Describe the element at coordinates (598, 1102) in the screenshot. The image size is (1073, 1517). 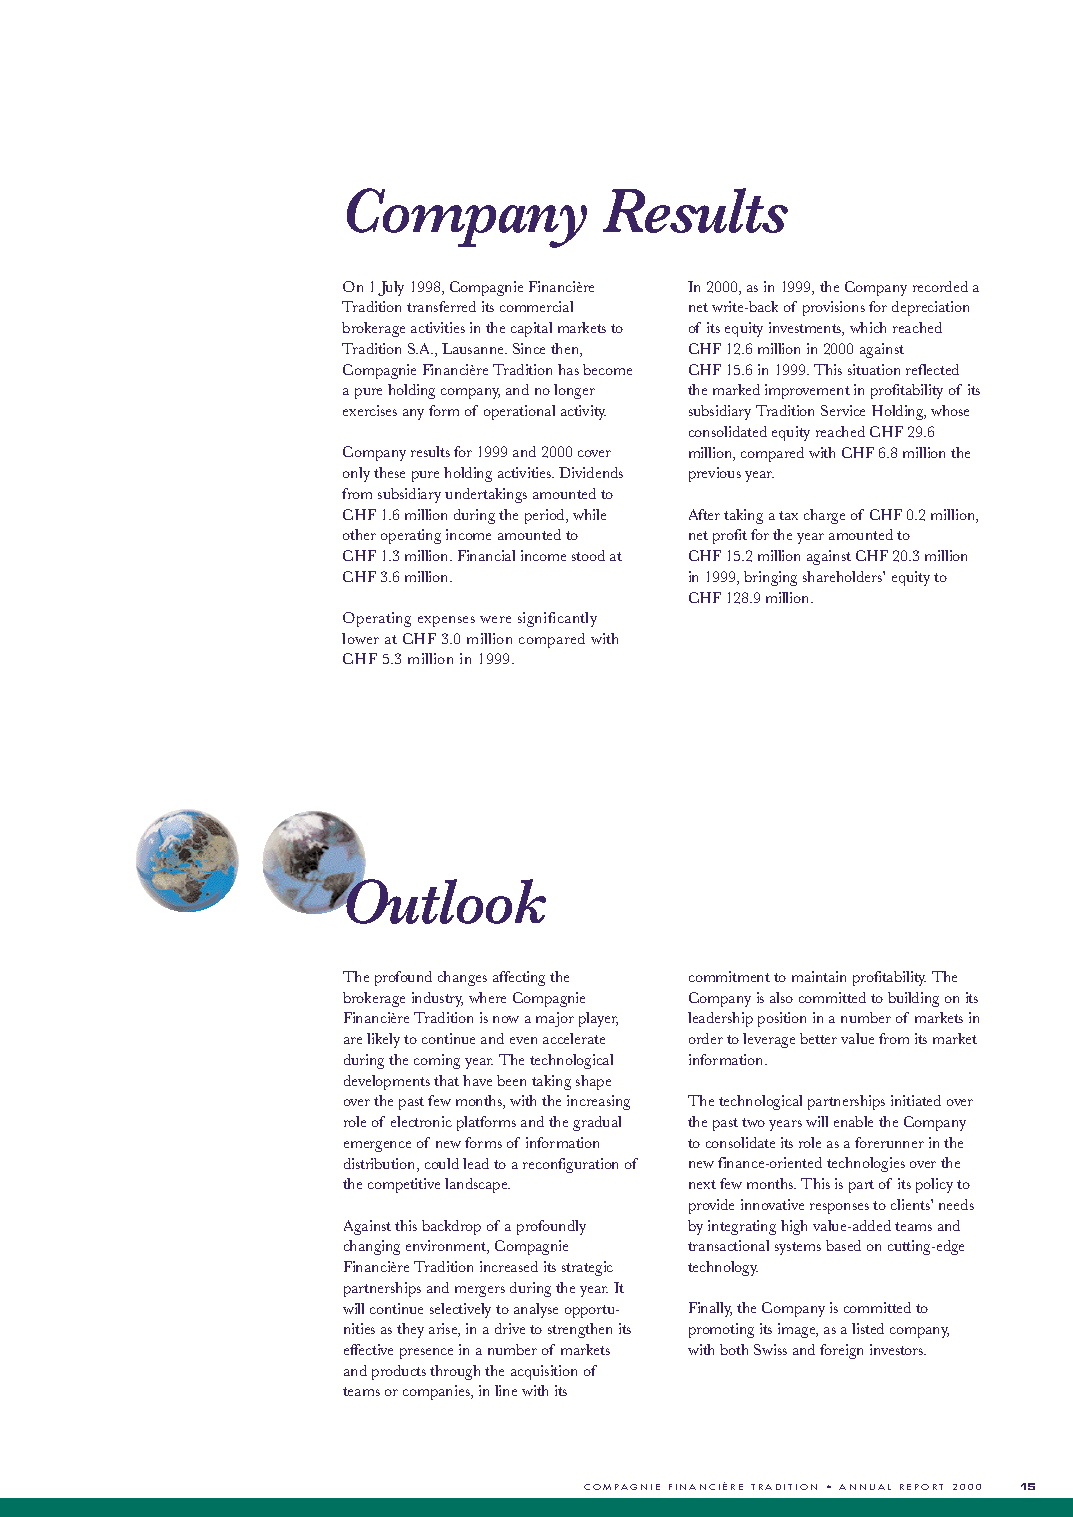
I see `increasing` at that location.
